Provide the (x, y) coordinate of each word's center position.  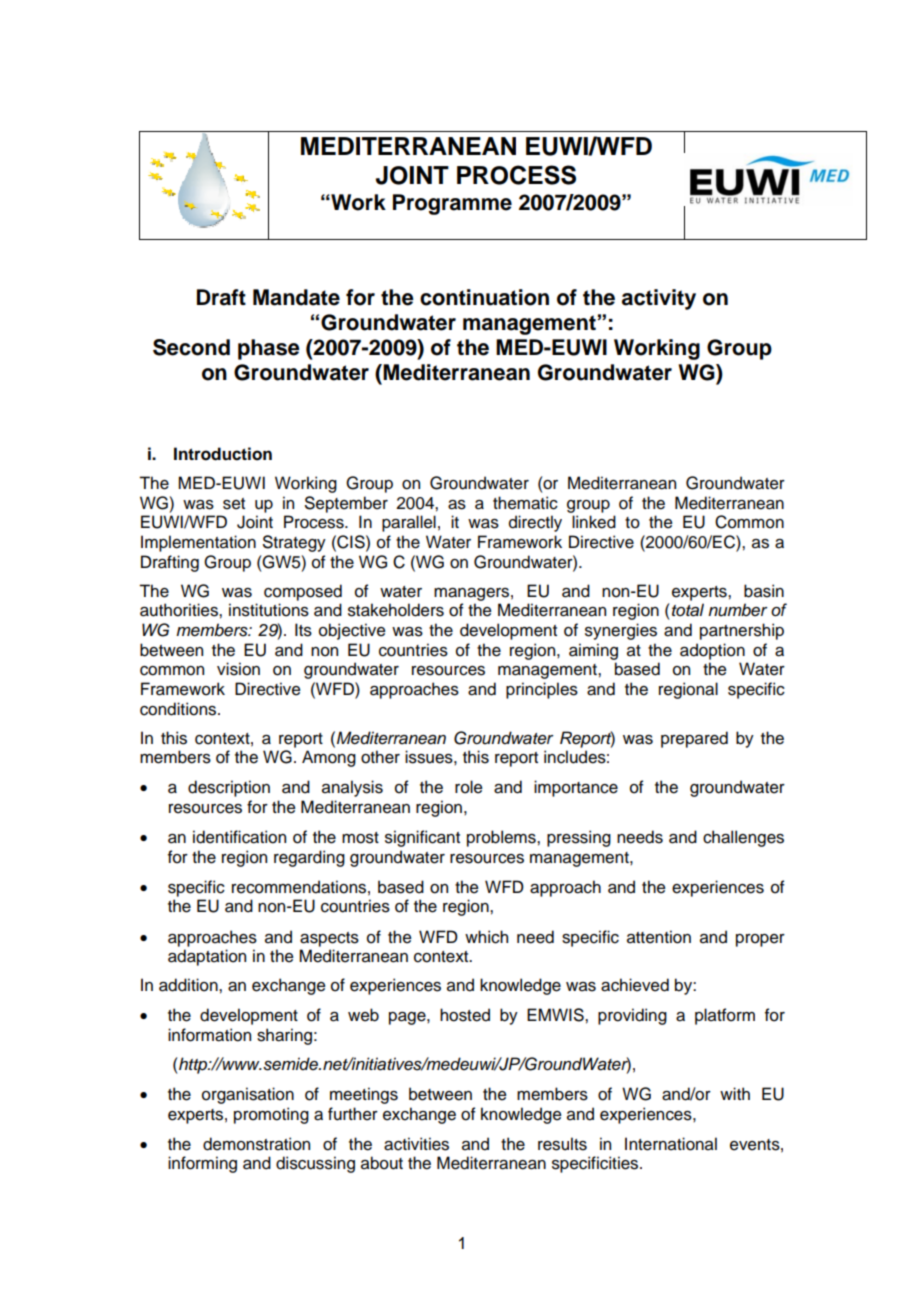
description (229, 788)
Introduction (223, 454)
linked (594, 522)
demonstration (256, 1144)
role (469, 787)
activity (659, 299)
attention (659, 937)
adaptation (207, 957)
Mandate (296, 297)
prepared (694, 739)
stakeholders (396, 610)
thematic (525, 503)
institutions (269, 610)
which (486, 937)
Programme (452, 204)
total (688, 610)
